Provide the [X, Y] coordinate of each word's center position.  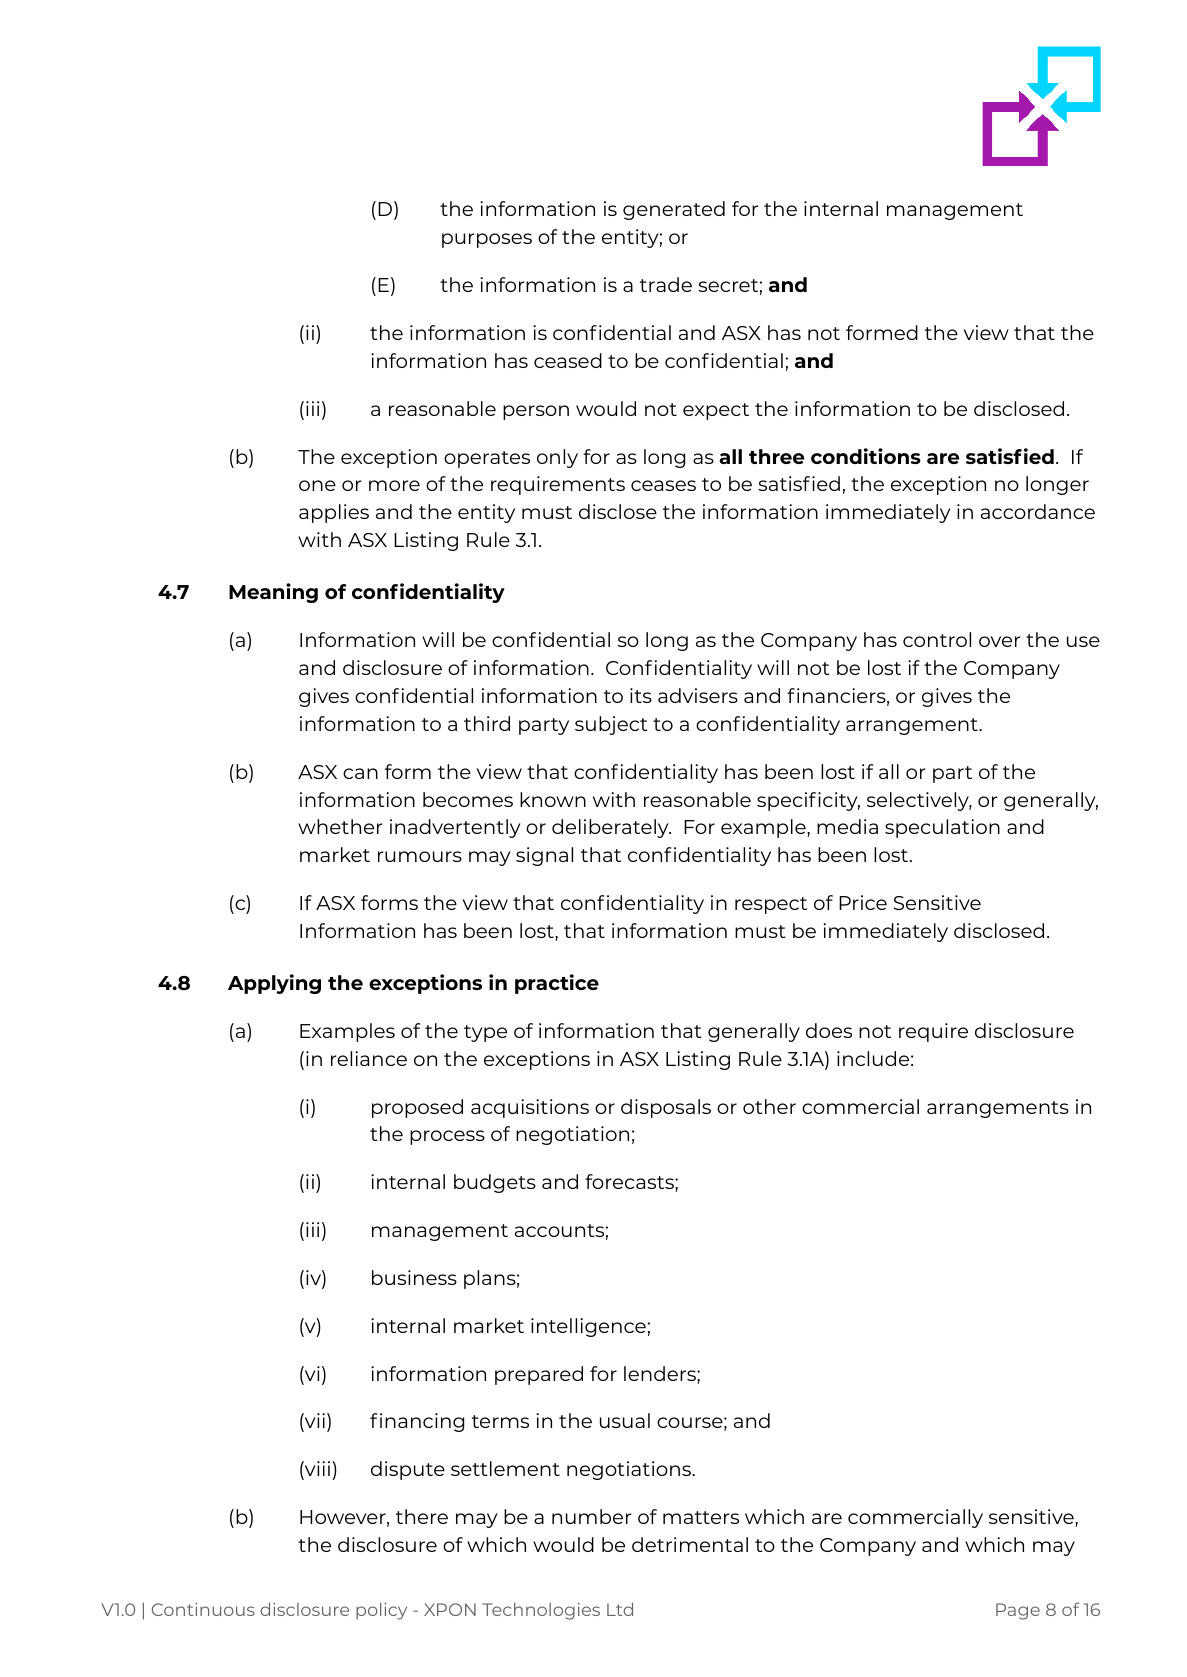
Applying [274, 984]
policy [381, 1611]
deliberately [611, 828]
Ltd [620, 1609]
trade [666, 284]
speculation [942, 828]
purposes [487, 240]
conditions [866, 456]
